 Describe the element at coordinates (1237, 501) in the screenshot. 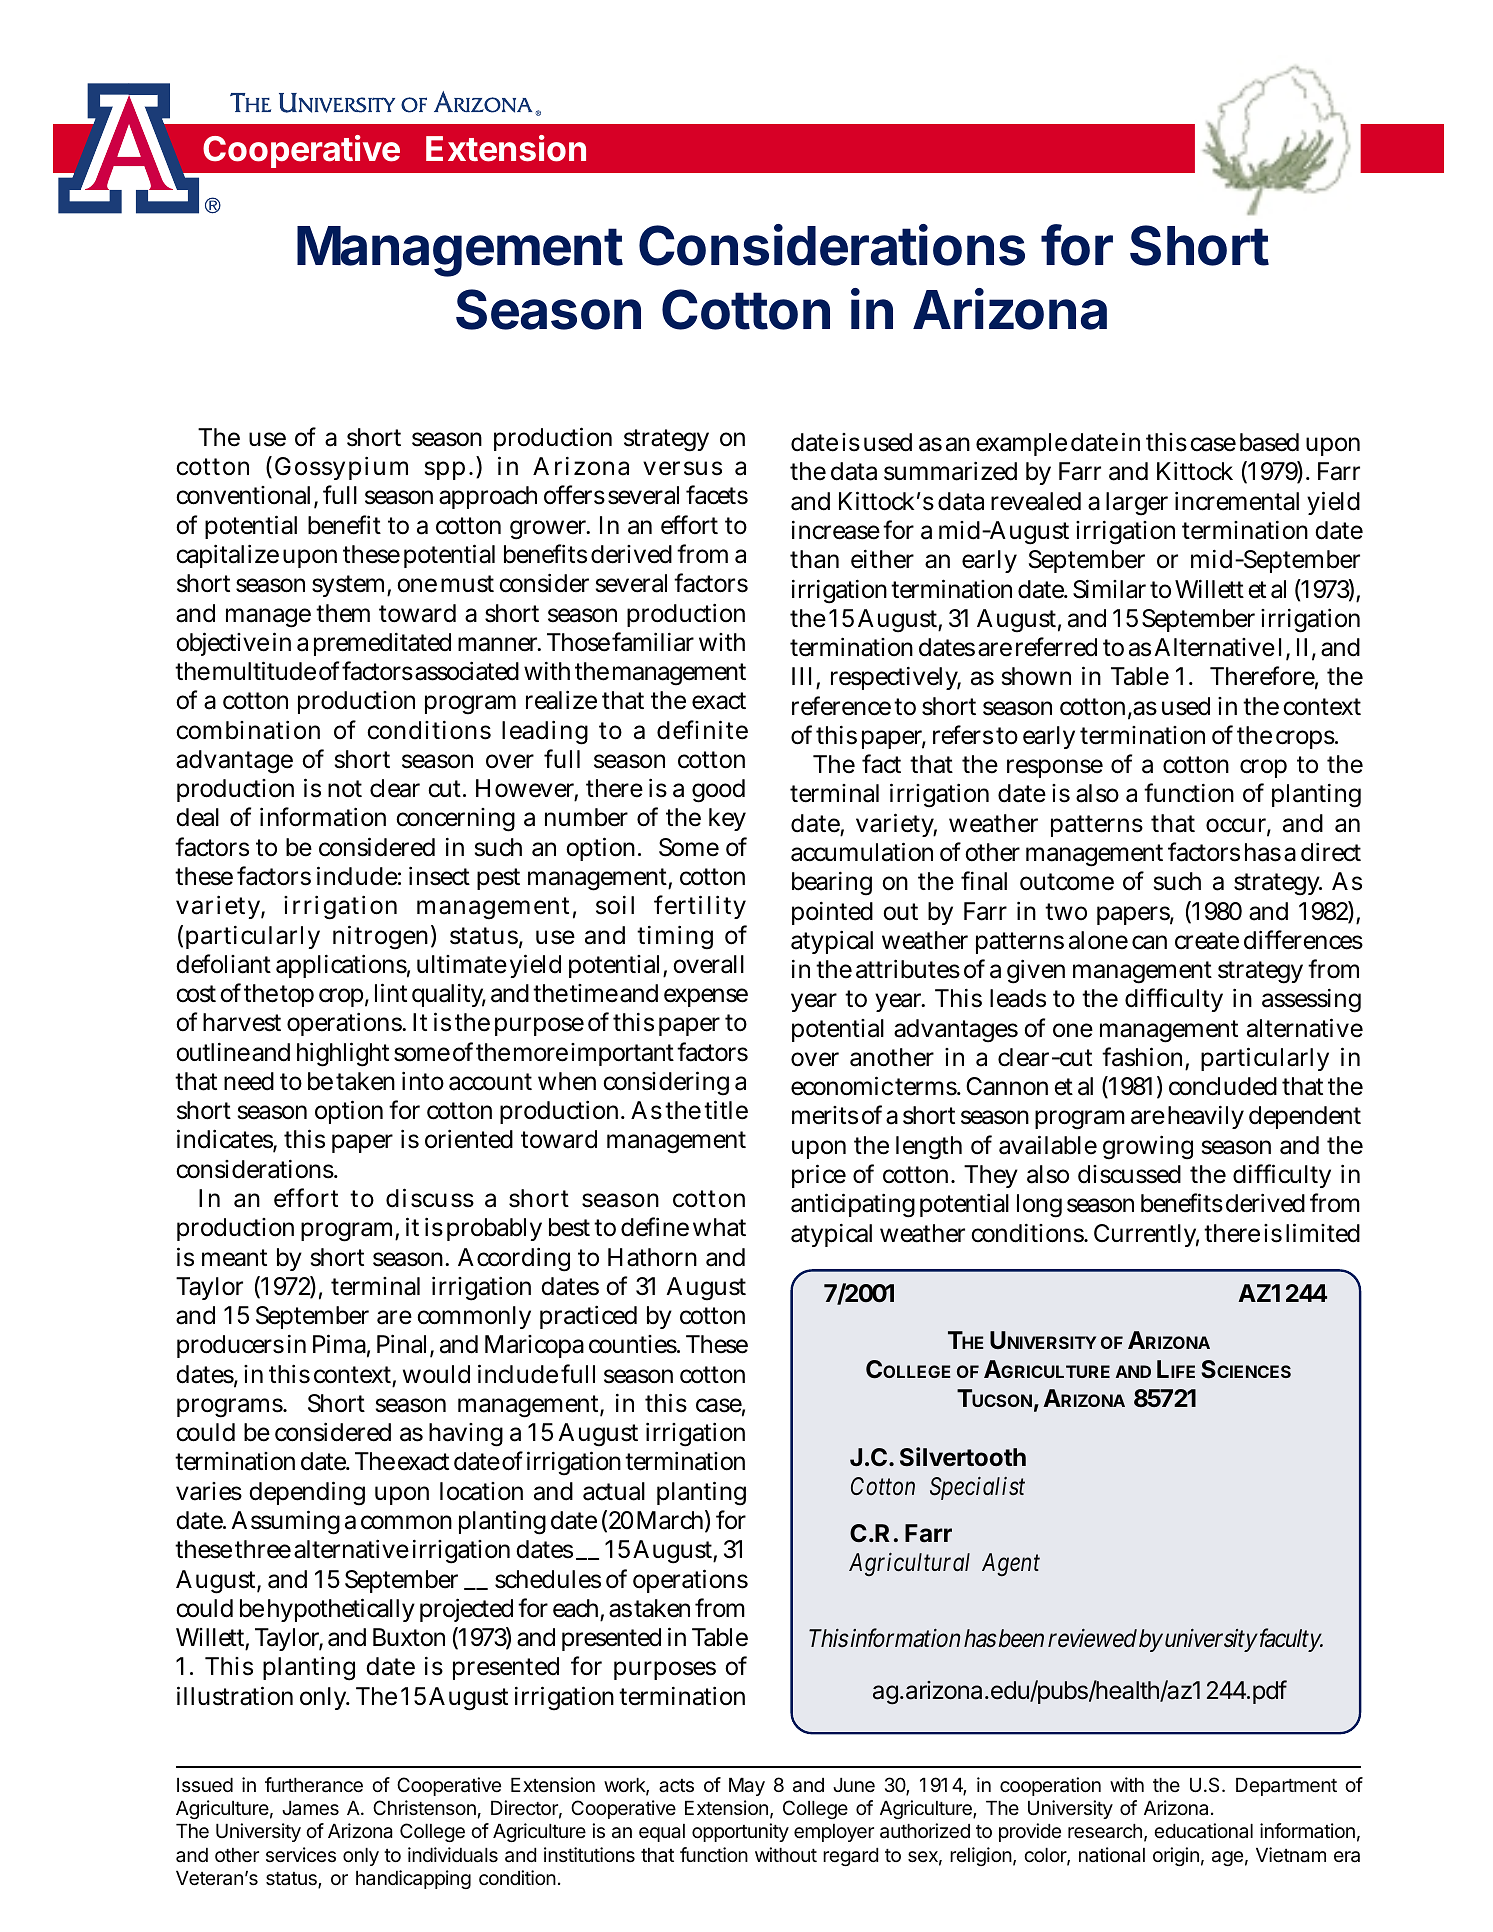

I see `incremental` at that location.
